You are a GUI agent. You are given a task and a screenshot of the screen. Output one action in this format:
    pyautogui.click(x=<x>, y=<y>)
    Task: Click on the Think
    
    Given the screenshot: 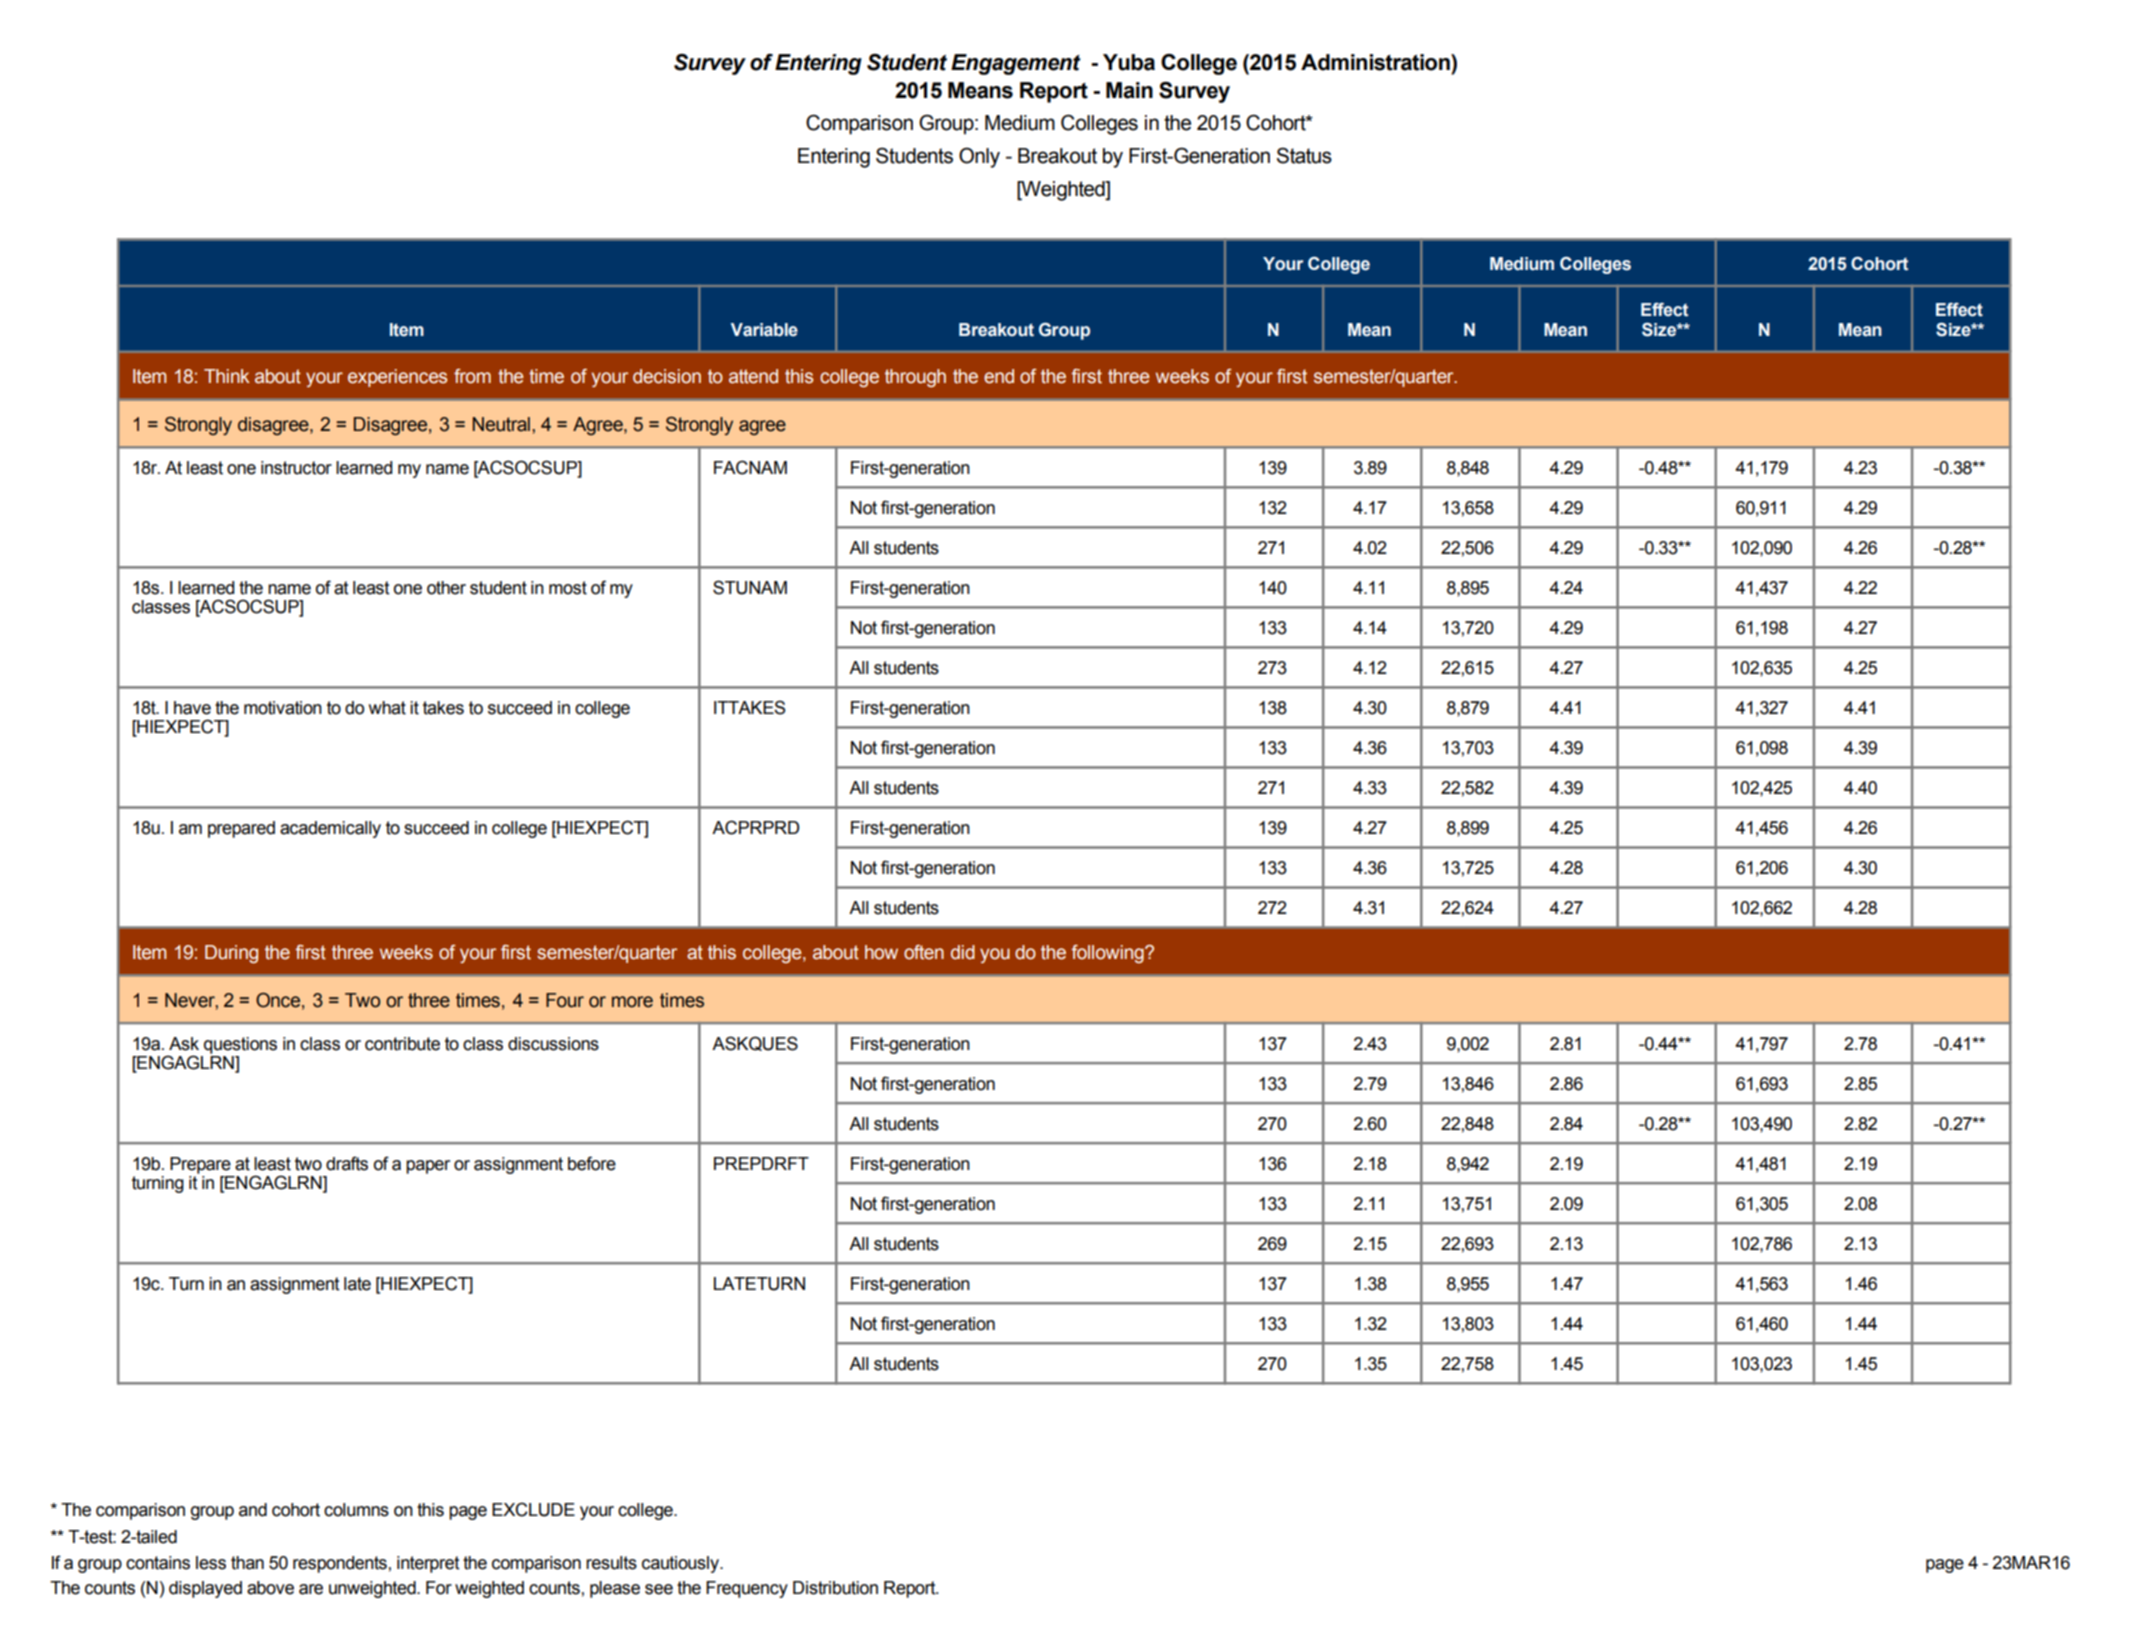 What is the action you would take?
    pyautogui.click(x=227, y=376)
